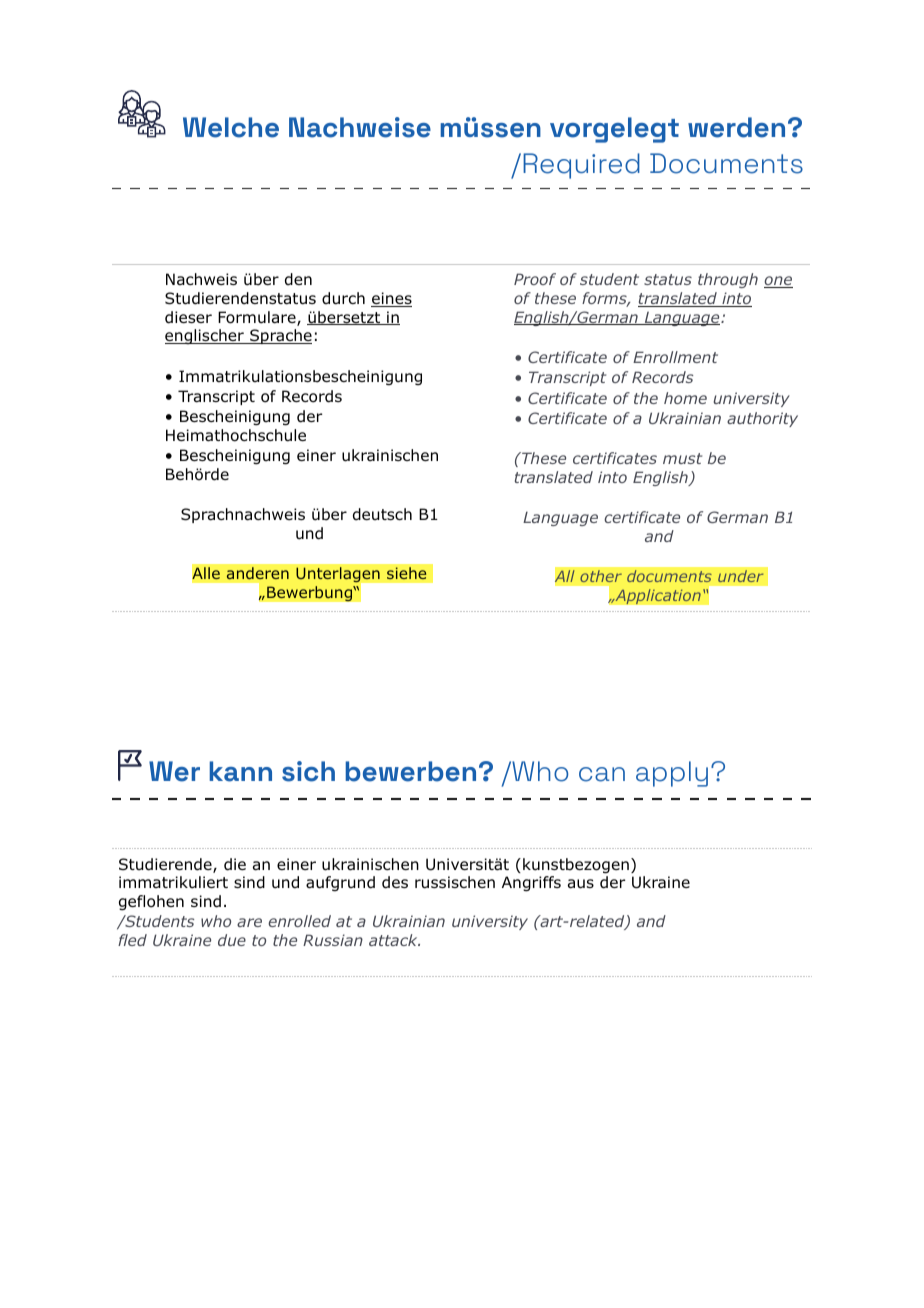 The height and width of the image is (1308, 924). I want to click on Sprache, so click(280, 336).
